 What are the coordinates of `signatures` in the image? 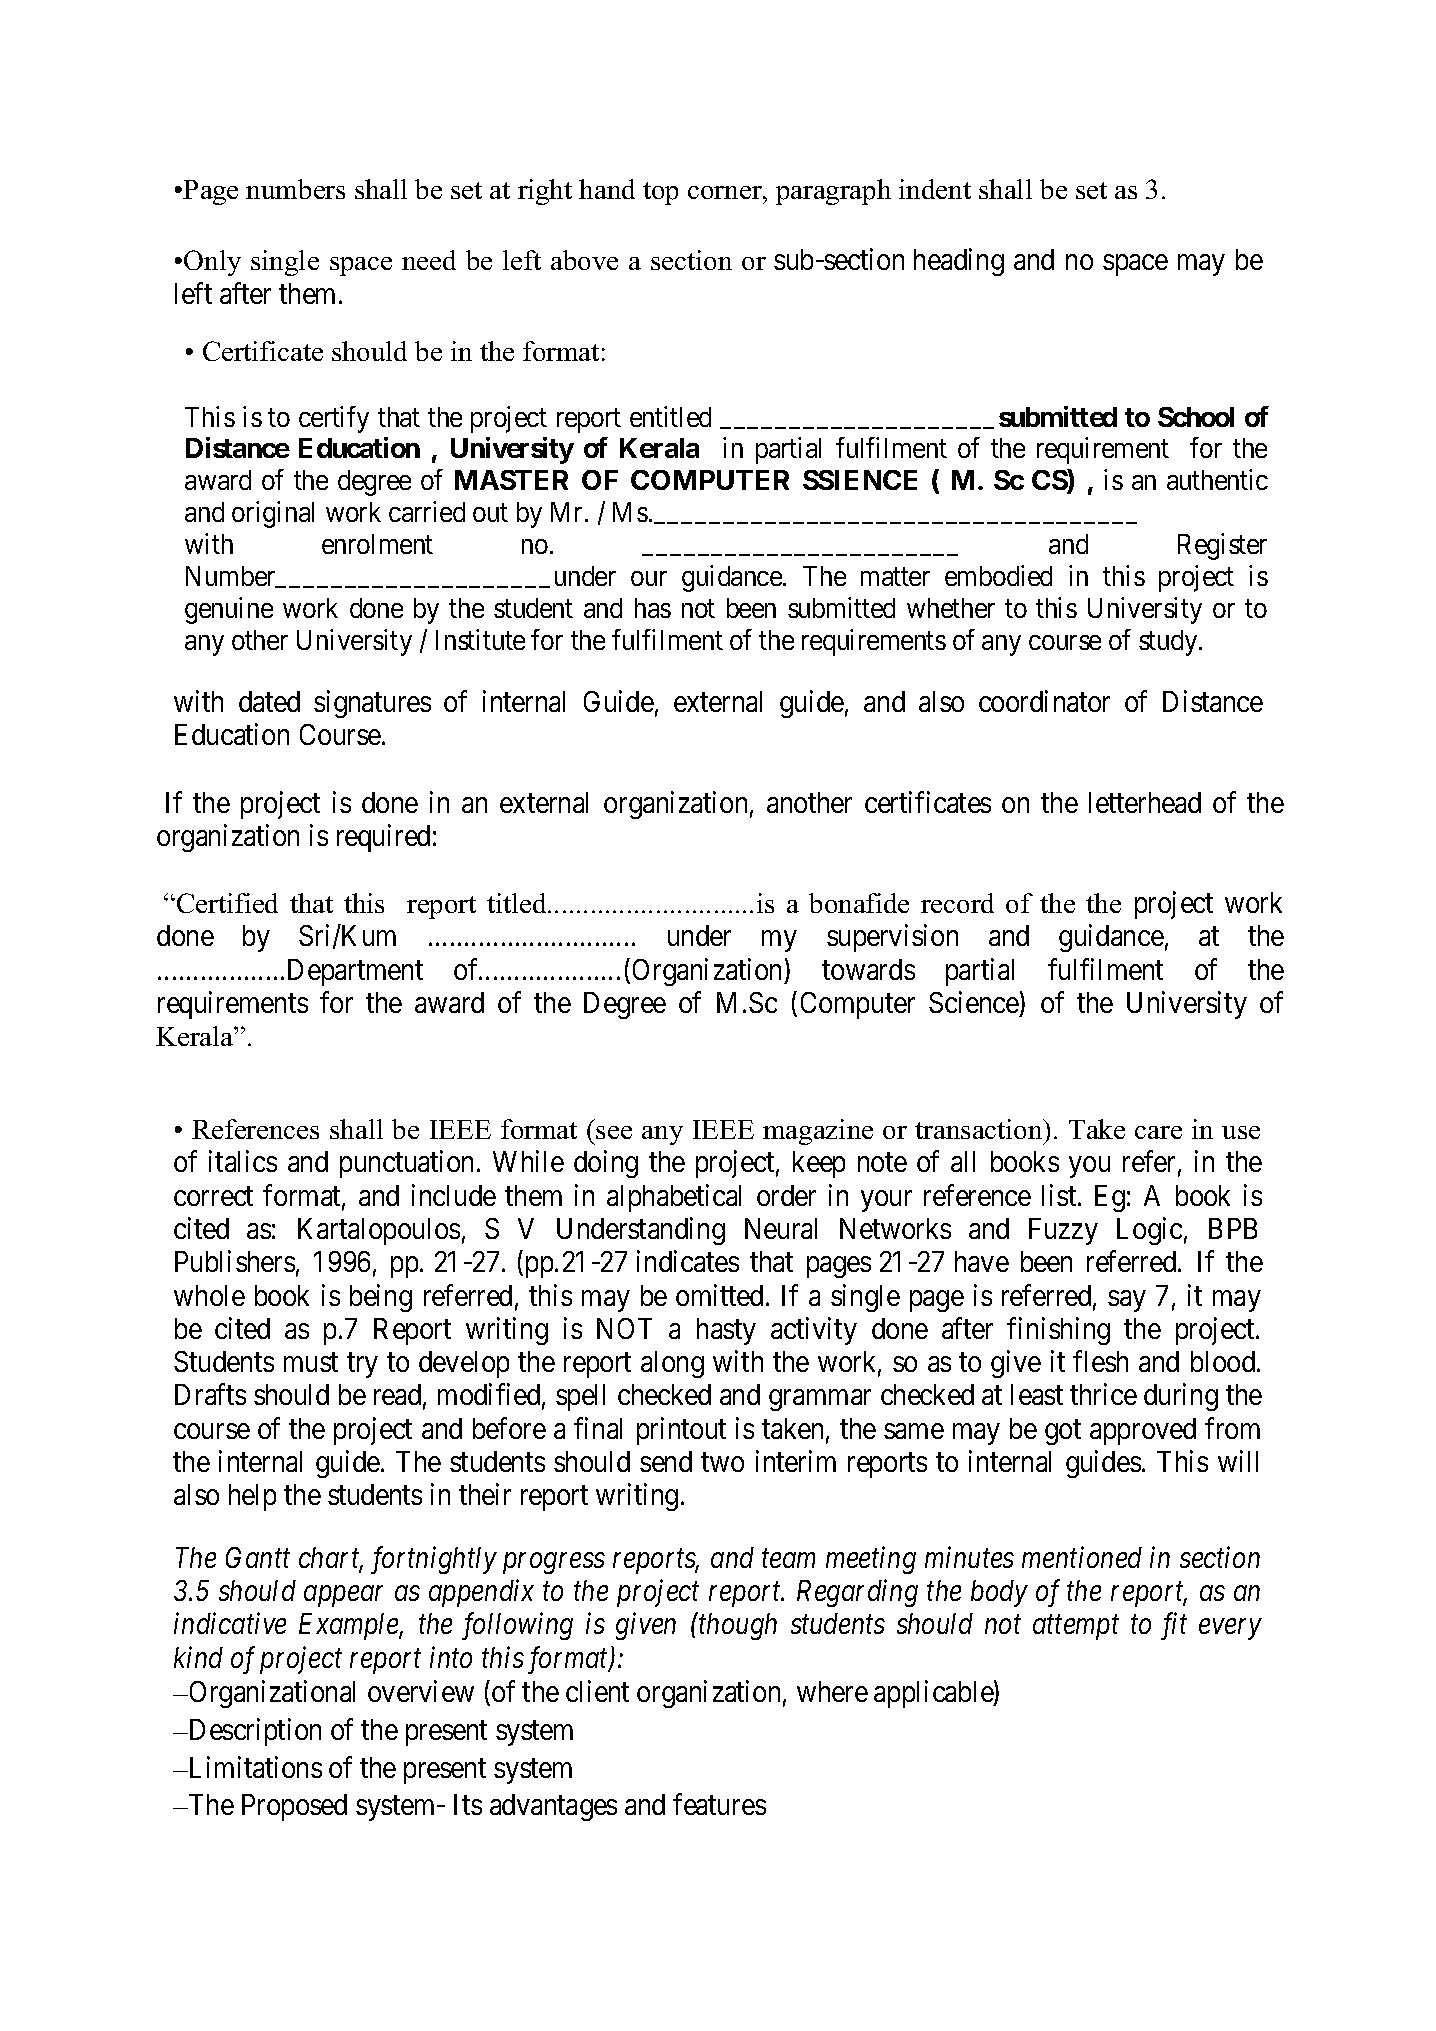 It's located at (372, 704).
